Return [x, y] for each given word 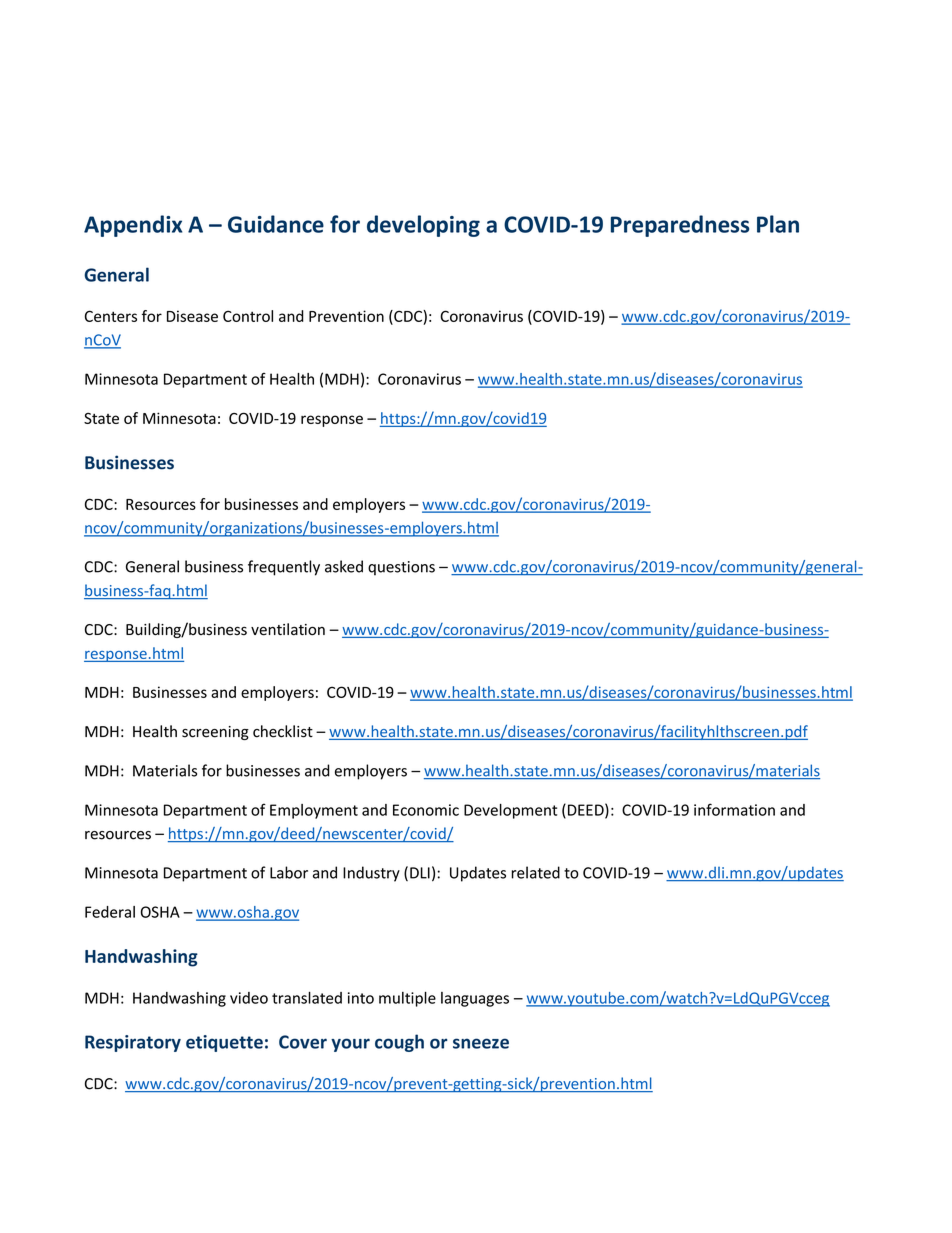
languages [475, 999]
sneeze [481, 1043]
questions [401, 568]
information [734, 809]
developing [423, 226]
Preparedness [680, 226]
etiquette [224, 1043]
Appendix [133, 226]
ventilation [288, 629]
